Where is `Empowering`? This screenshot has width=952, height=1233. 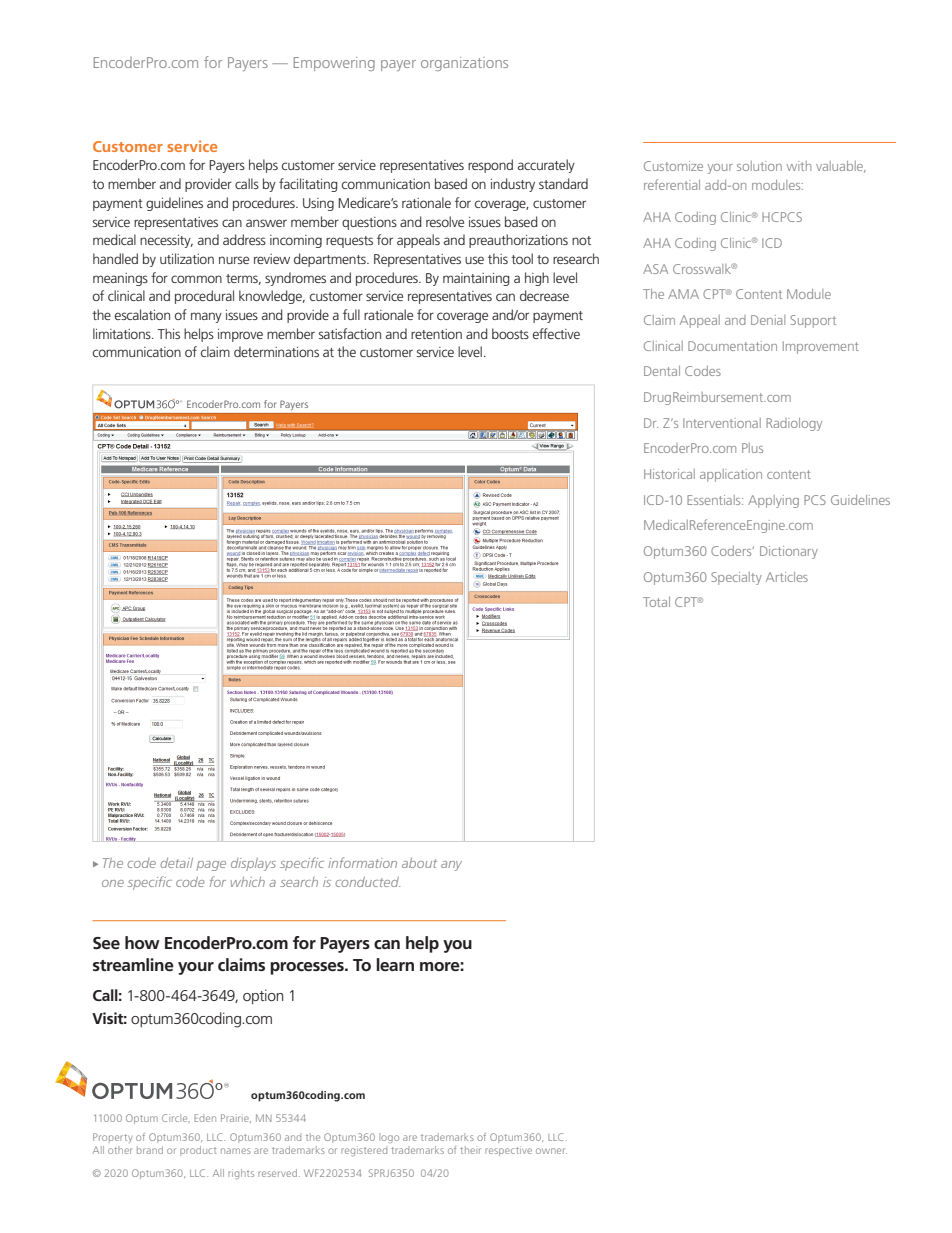 Empowering is located at coordinates (334, 64).
